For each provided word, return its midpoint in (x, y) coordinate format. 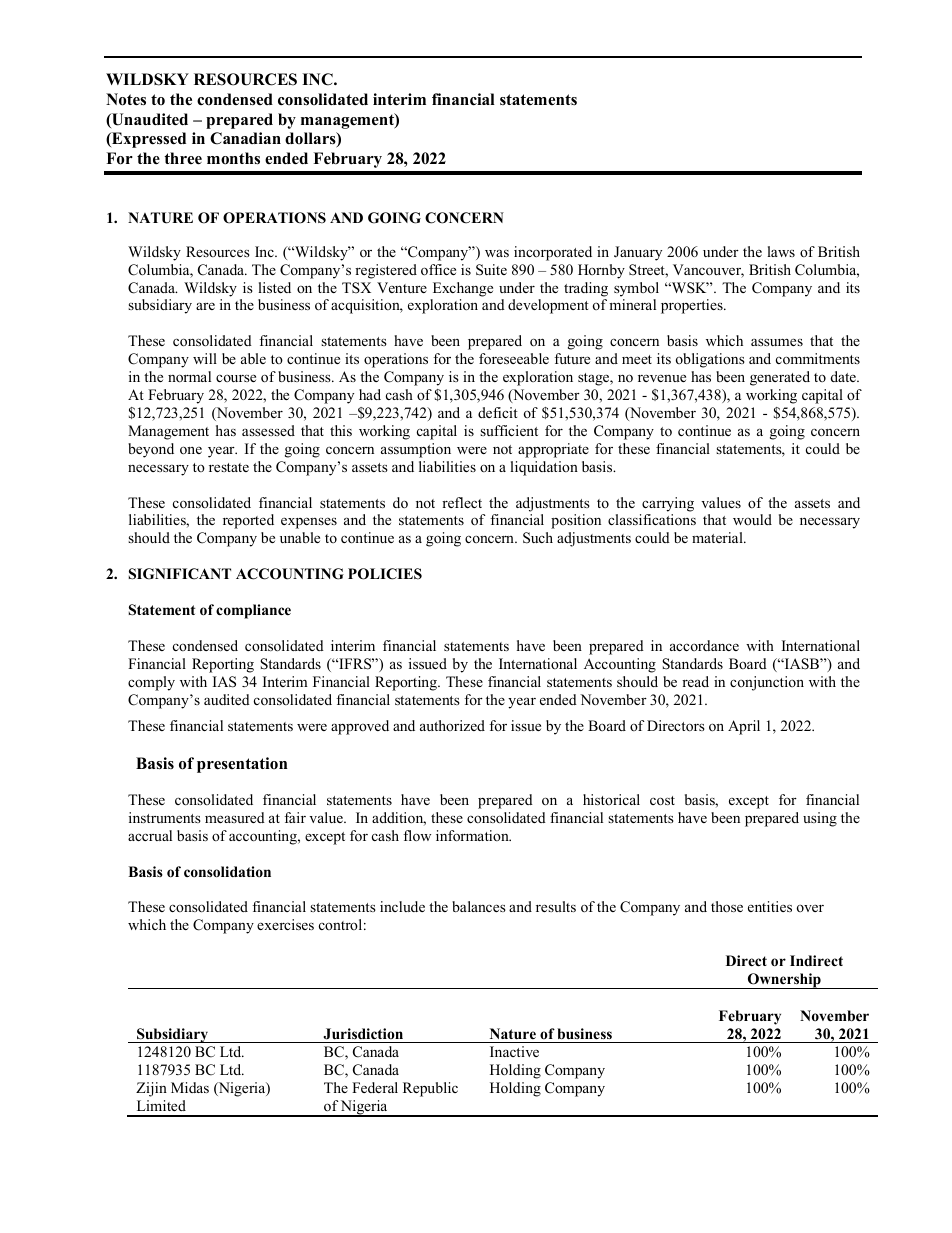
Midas (190, 1087)
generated (780, 378)
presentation (242, 765)
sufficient (509, 430)
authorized (452, 725)
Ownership (784, 981)
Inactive (514, 1051)
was (497, 253)
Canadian (245, 138)
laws (781, 251)
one (191, 450)
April (744, 727)
